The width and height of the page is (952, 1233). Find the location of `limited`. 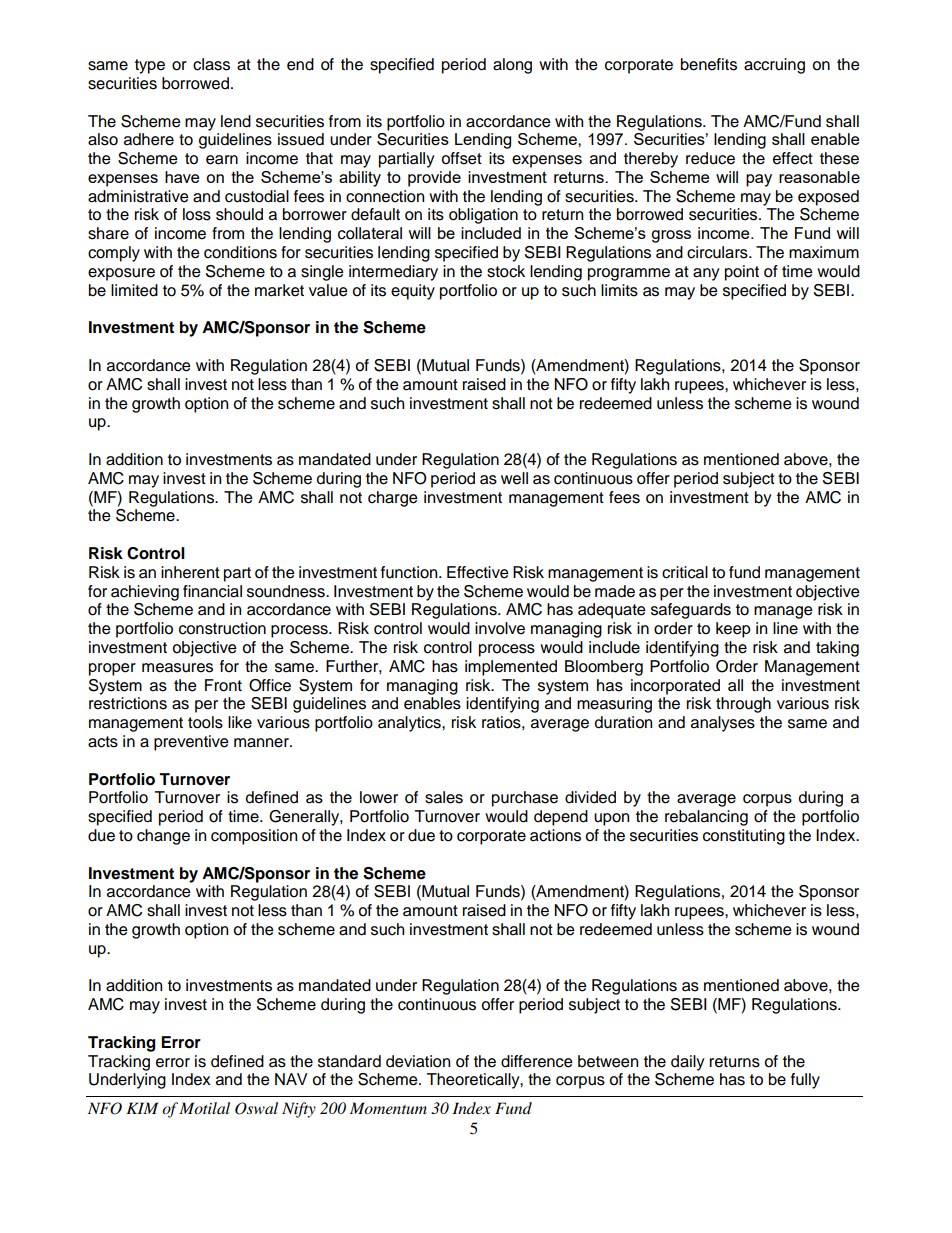

limited is located at coordinates (134, 290).
